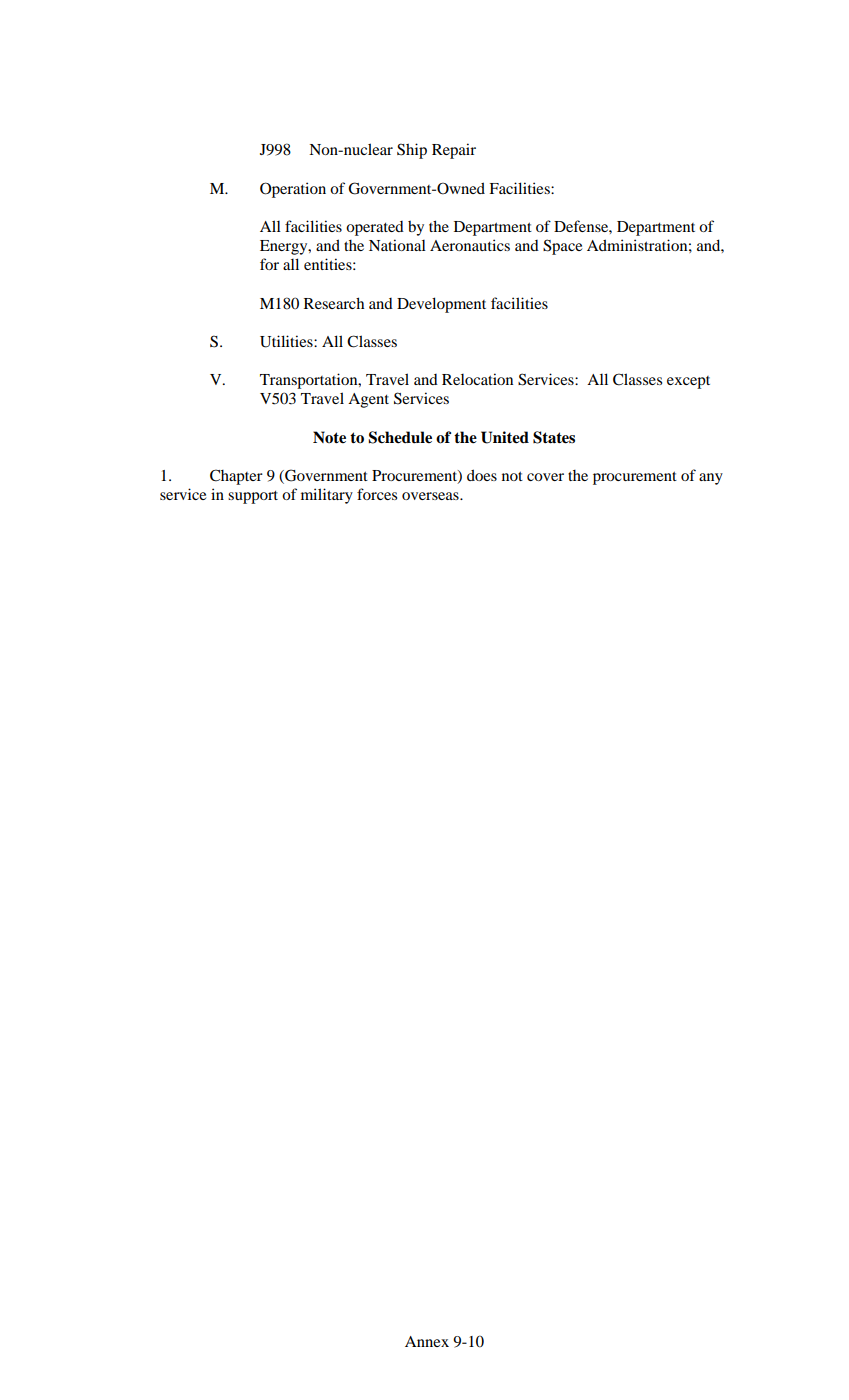 Image resolution: width=849 pixels, height=1400 pixels. What do you see at coordinates (253, 497) in the document?
I see `support` at bounding box center [253, 497].
